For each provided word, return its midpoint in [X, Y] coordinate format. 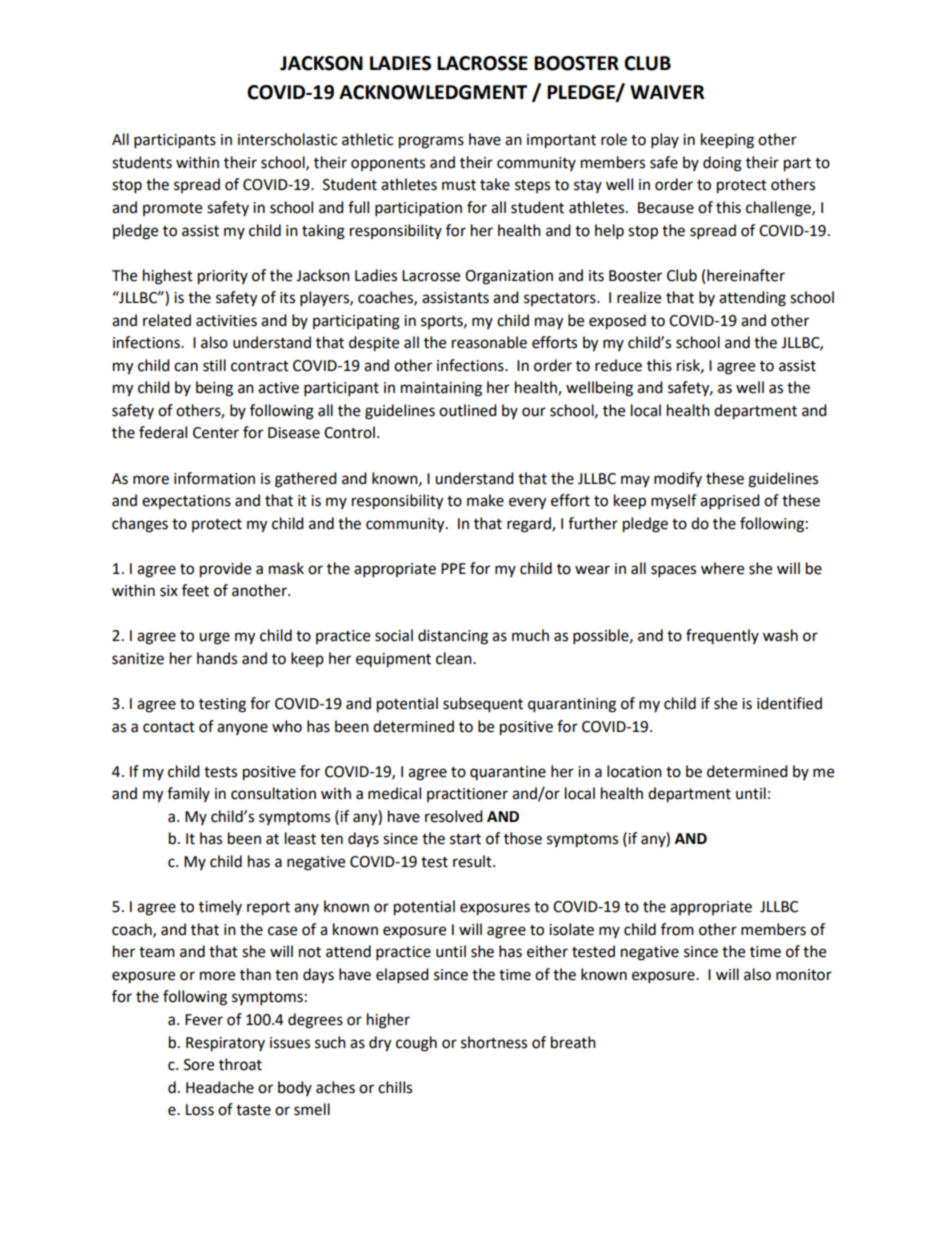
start [465, 839]
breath [573, 1042]
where [722, 568]
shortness [494, 1042]
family [188, 794]
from [677, 929]
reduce [618, 365]
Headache [220, 1087]
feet [195, 590]
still [214, 365]
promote [172, 209]
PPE [453, 568]
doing [722, 164]
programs [431, 142]
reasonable [489, 342]
